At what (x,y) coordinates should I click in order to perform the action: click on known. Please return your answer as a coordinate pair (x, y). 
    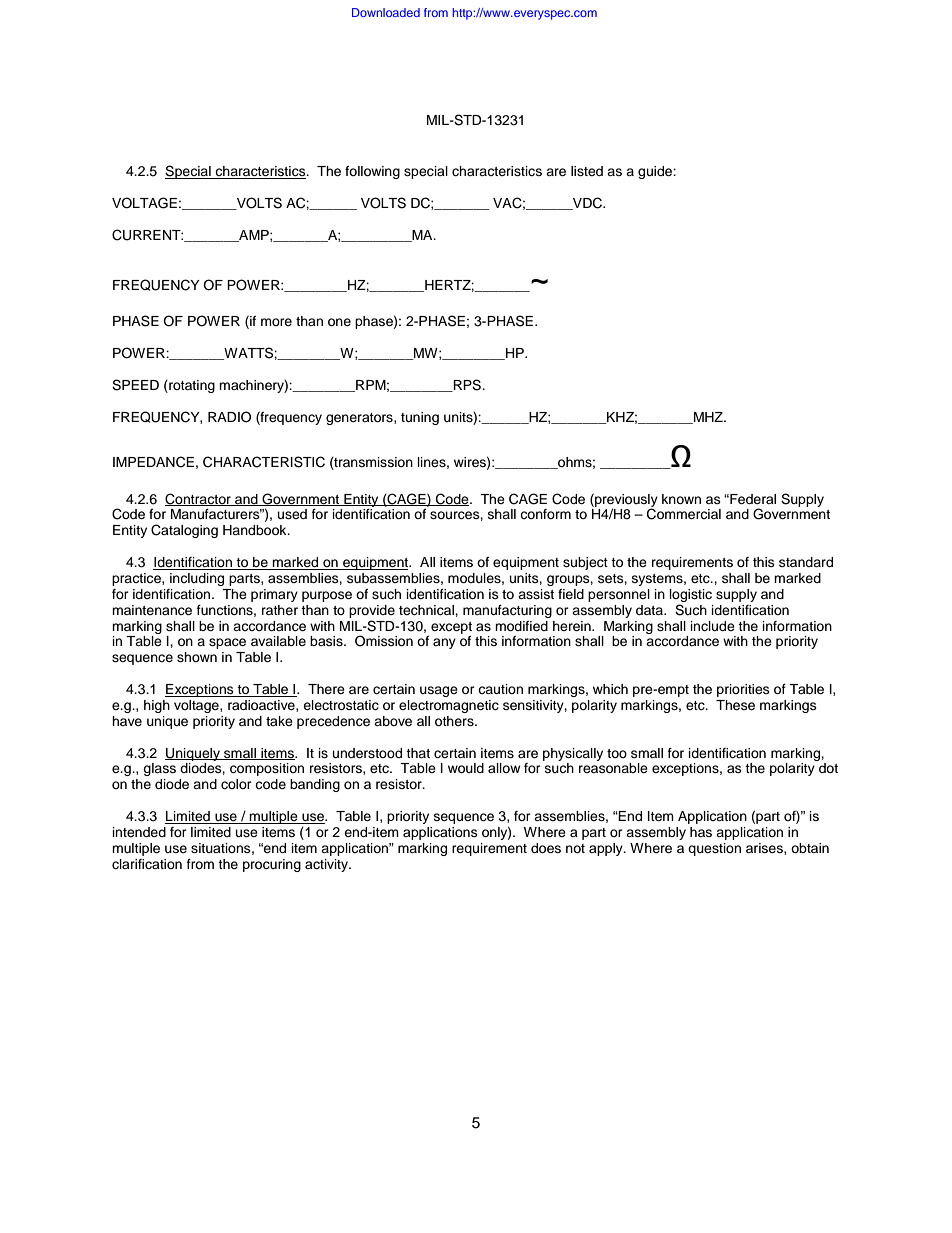
    Looking at the image, I should click on (681, 499).
